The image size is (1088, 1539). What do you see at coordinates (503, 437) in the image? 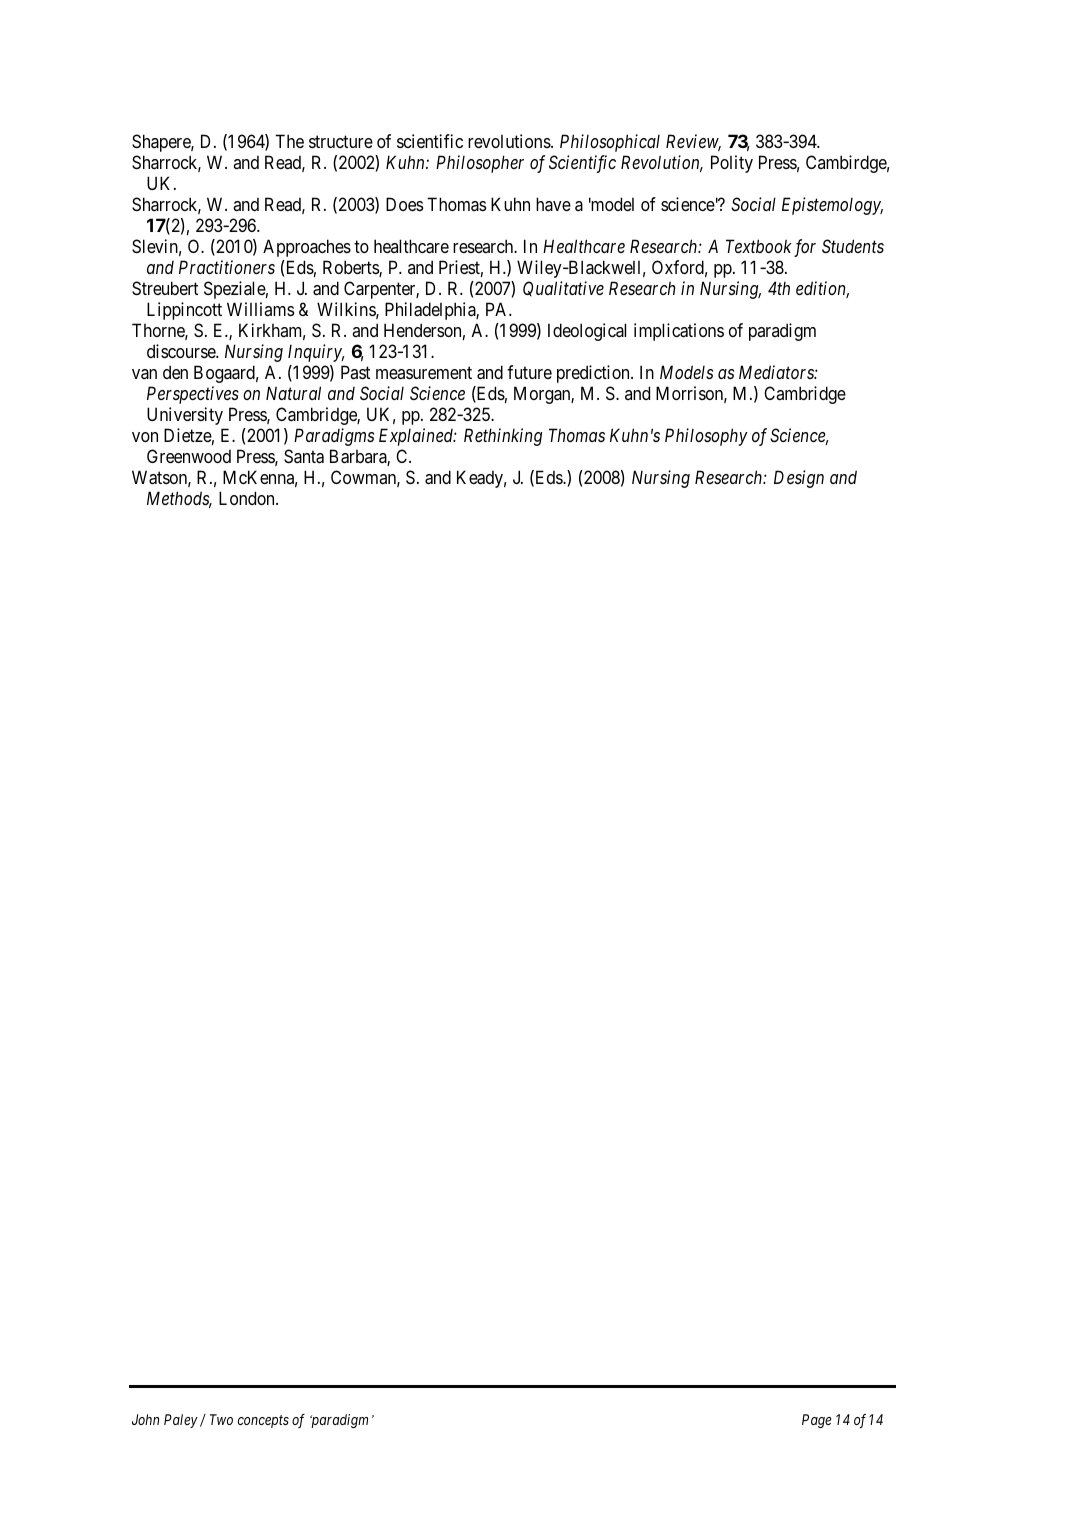
I see `Rethinking` at bounding box center [503, 437].
